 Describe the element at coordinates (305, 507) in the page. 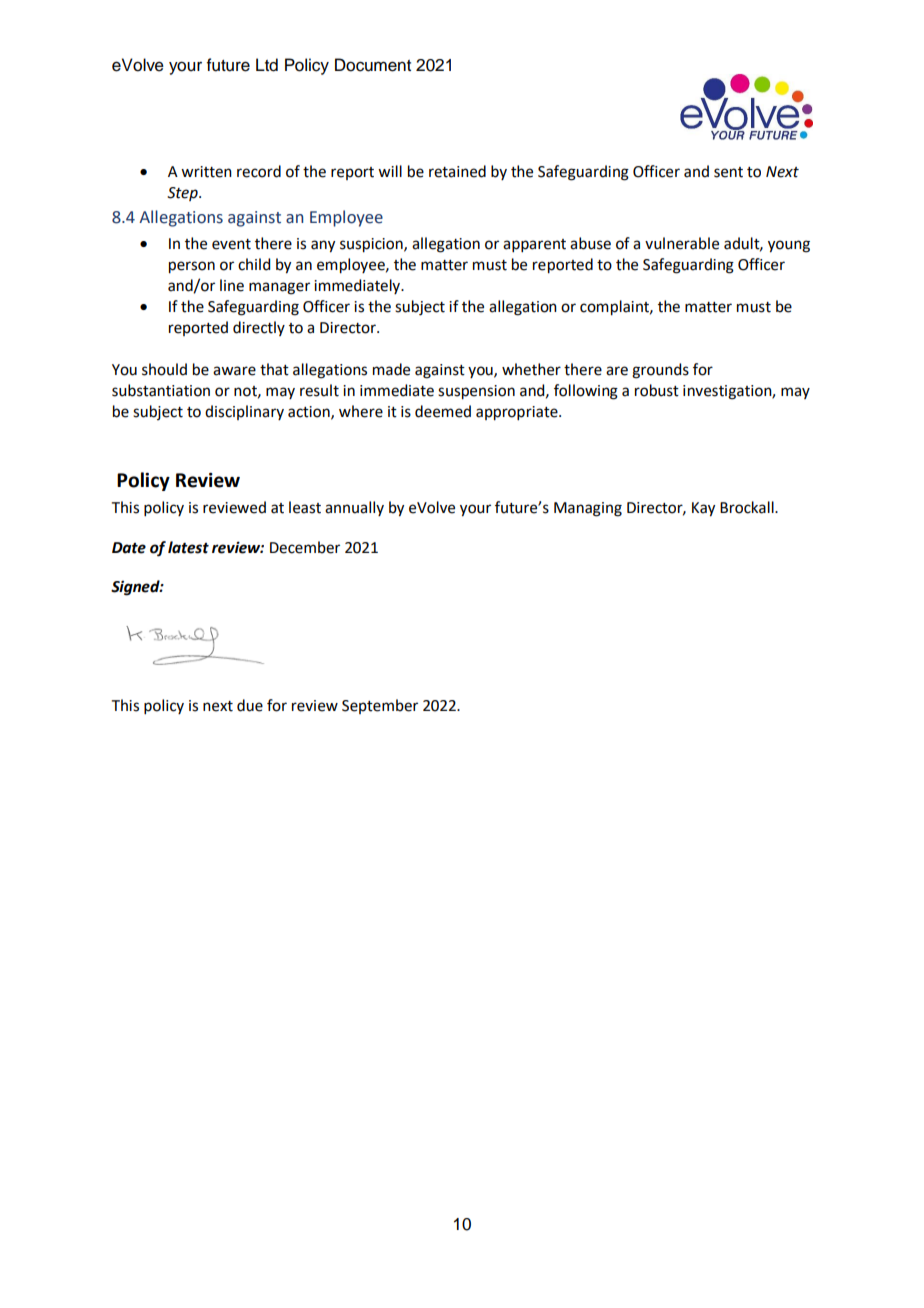

I see `least` at that location.
